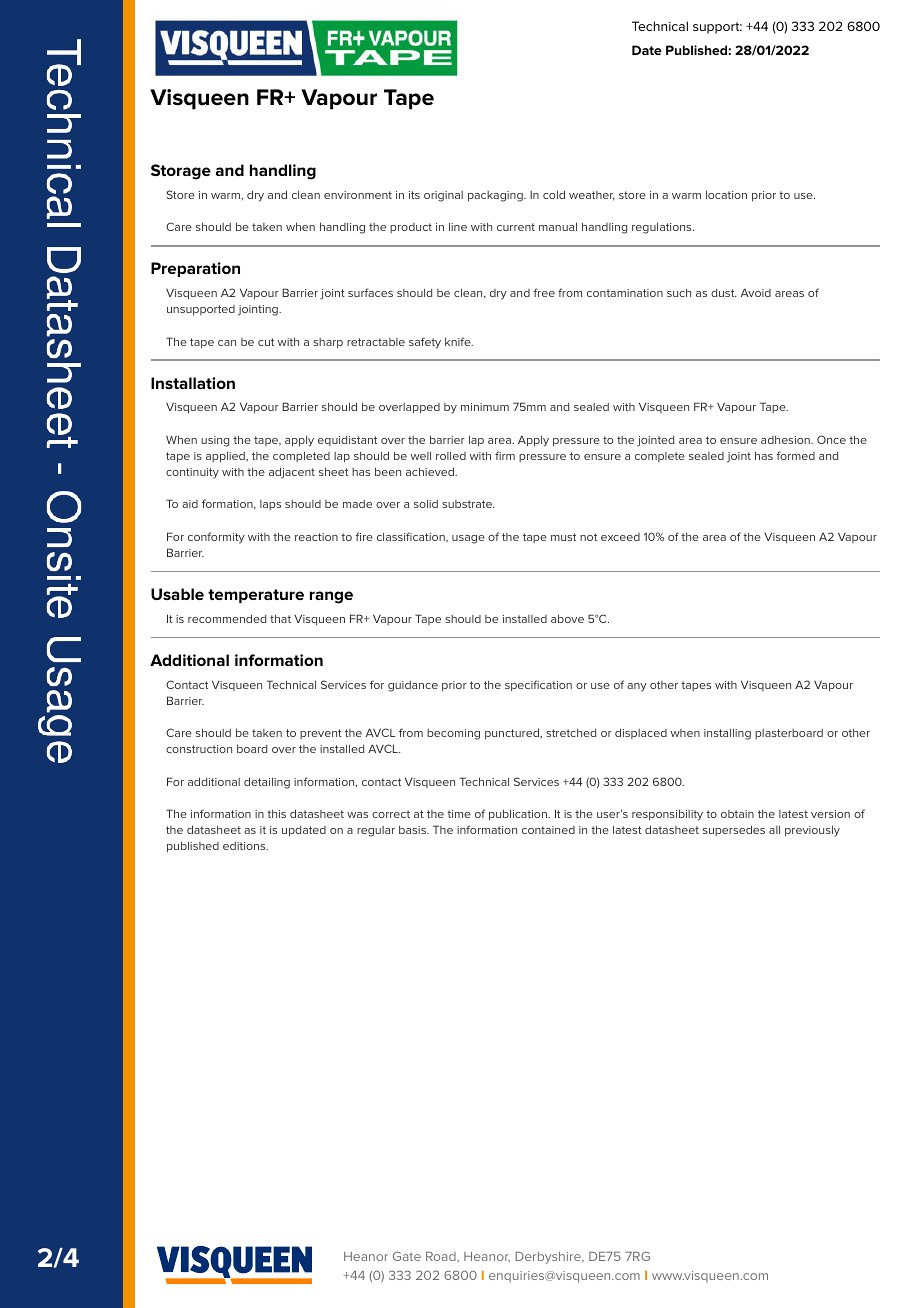  Describe the element at coordinates (181, 172) in the screenshot. I see `Storage` at that location.
